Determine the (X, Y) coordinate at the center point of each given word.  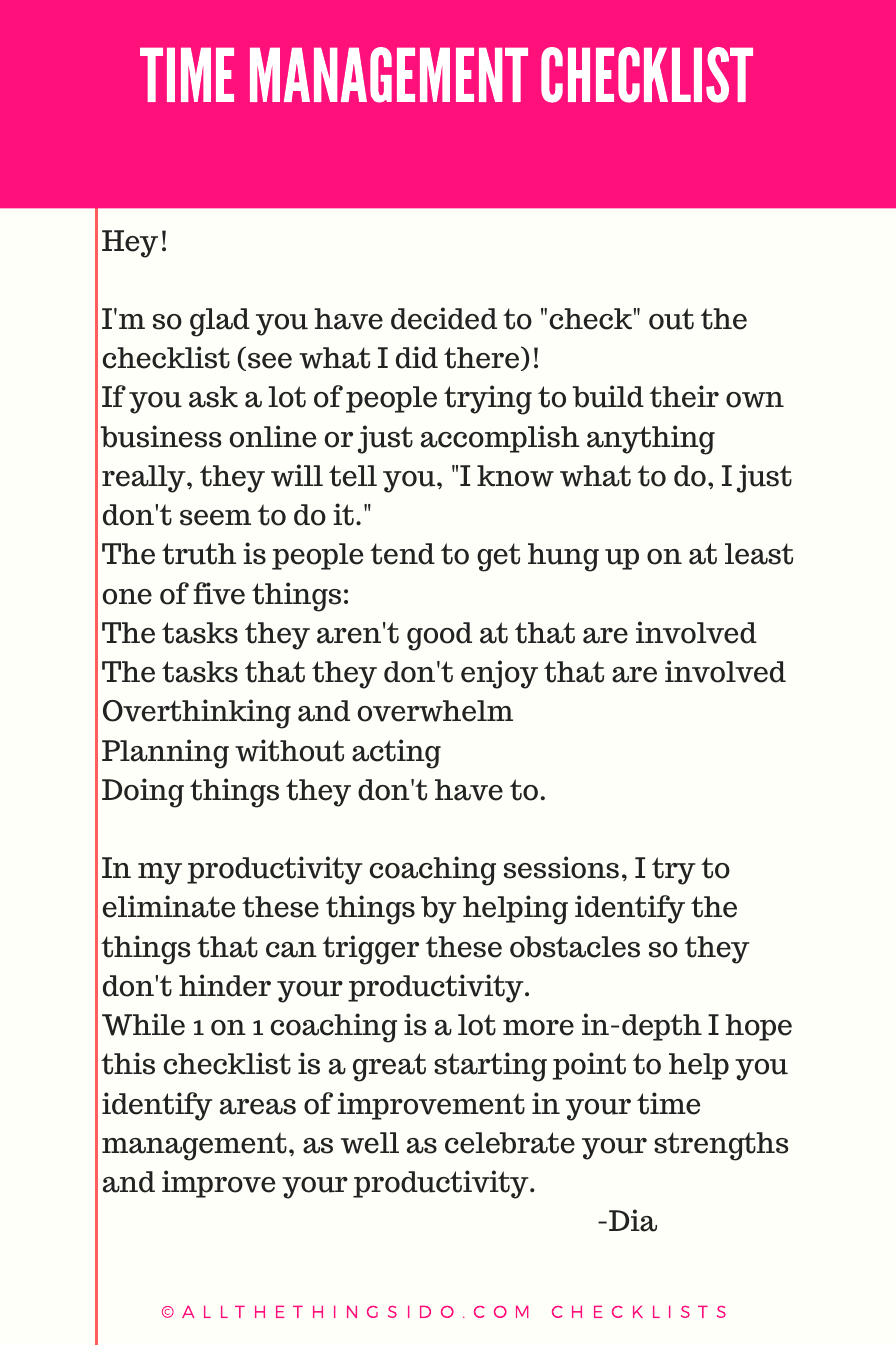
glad (220, 322)
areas (258, 1107)
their (684, 396)
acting (396, 754)
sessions (561, 867)
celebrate (510, 1143)
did (417, 357)
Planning (165, 754)
